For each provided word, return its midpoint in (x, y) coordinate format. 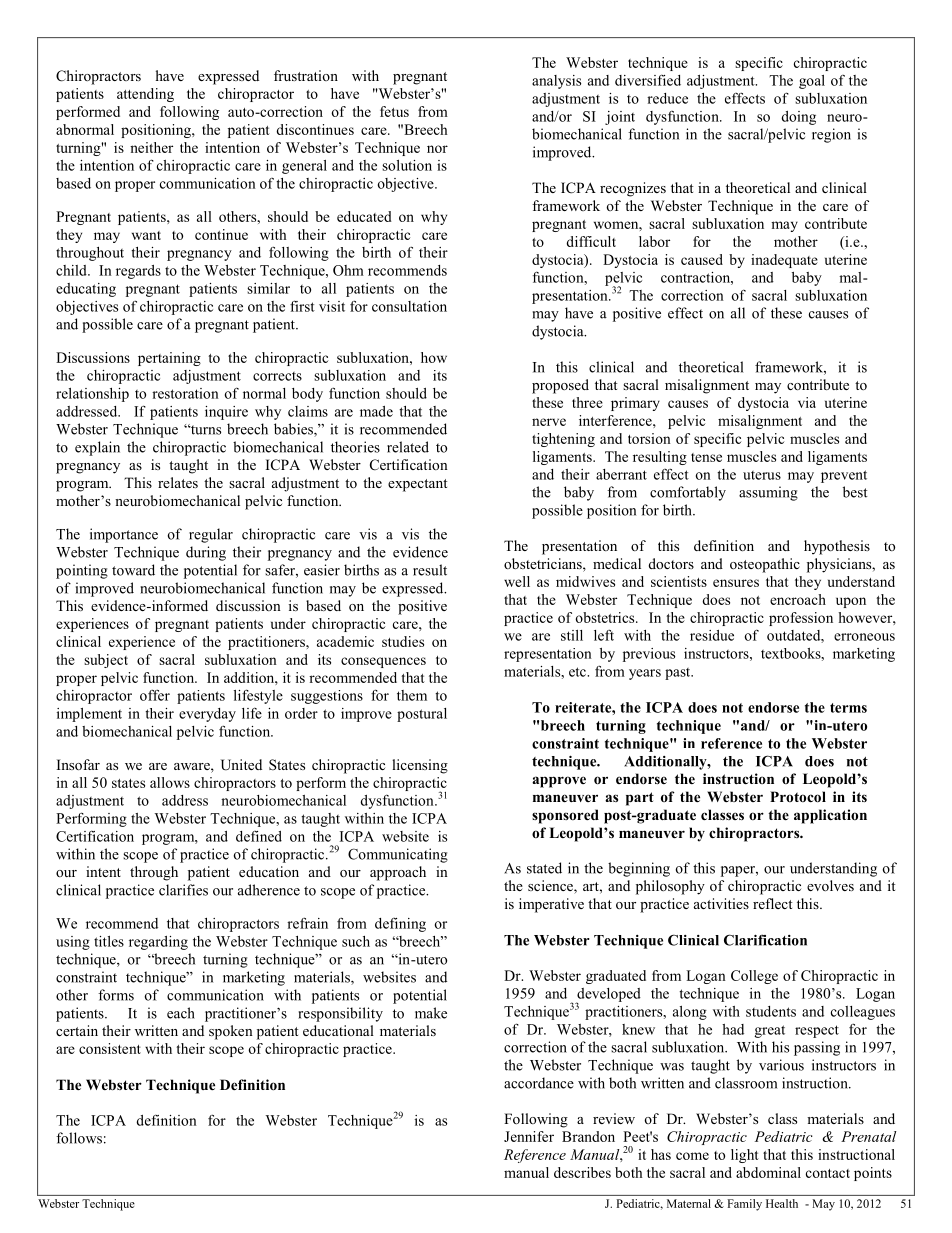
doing (798, 118)
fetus (394, 111)
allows (170, 782)
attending (145, 95)
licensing (420, 766)
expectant (417, 485)
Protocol (798, 797)
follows (79, 1138)
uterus (762, 475)
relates (178, 482)
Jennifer (529, 1136)
